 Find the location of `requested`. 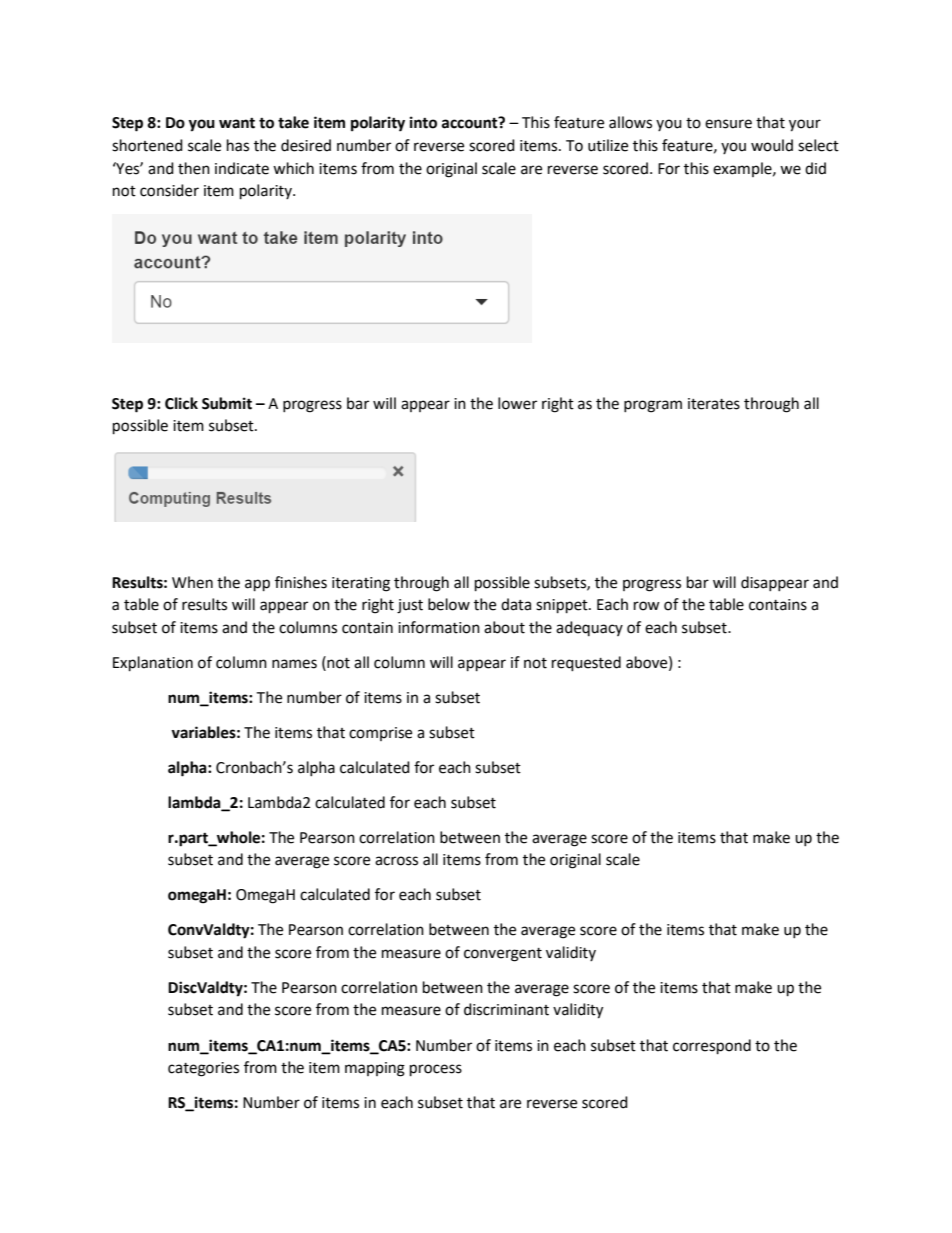

requested is located at coordinates (586, 664).
